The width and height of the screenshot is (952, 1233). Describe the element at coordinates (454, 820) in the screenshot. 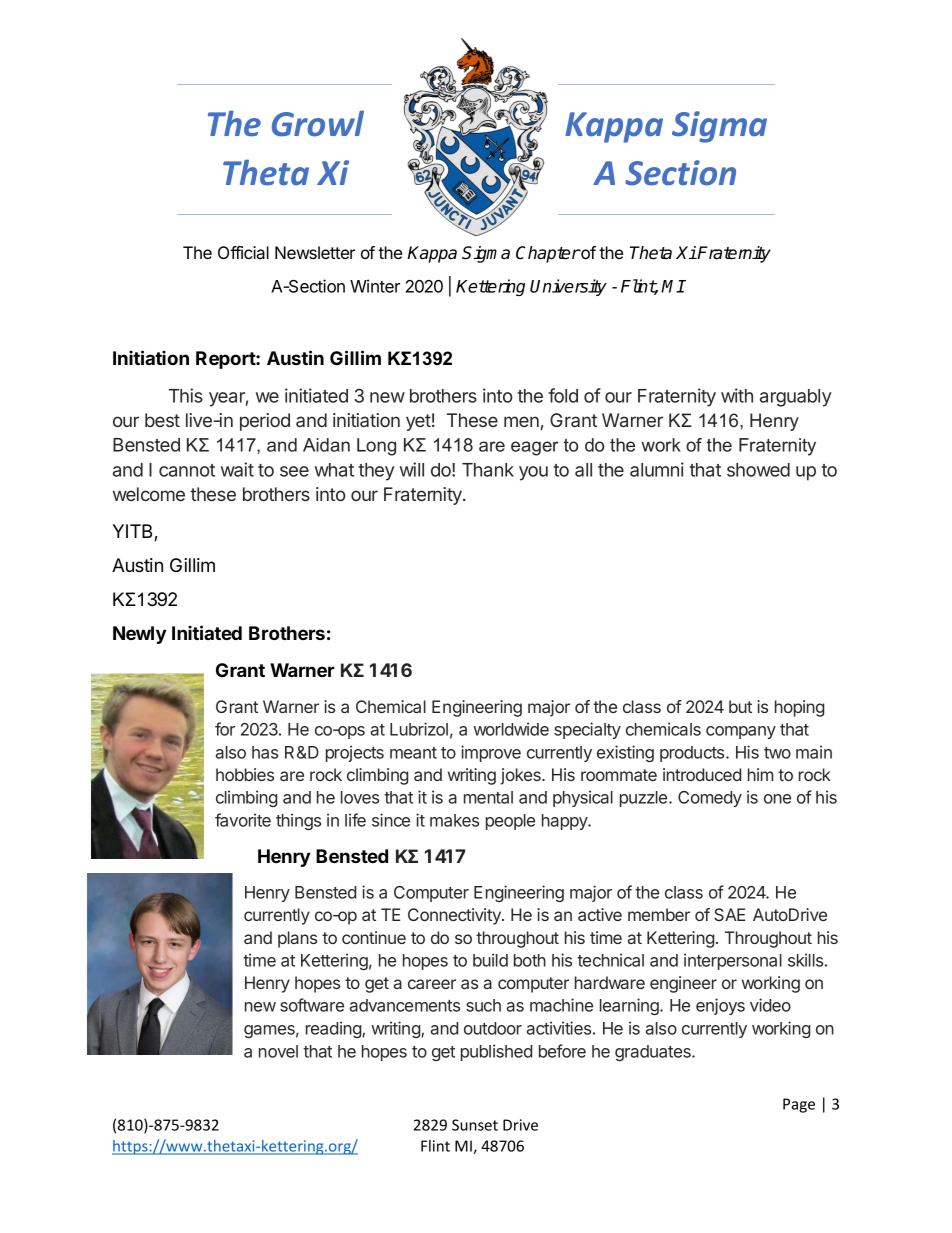

I see `makes` at that location.
